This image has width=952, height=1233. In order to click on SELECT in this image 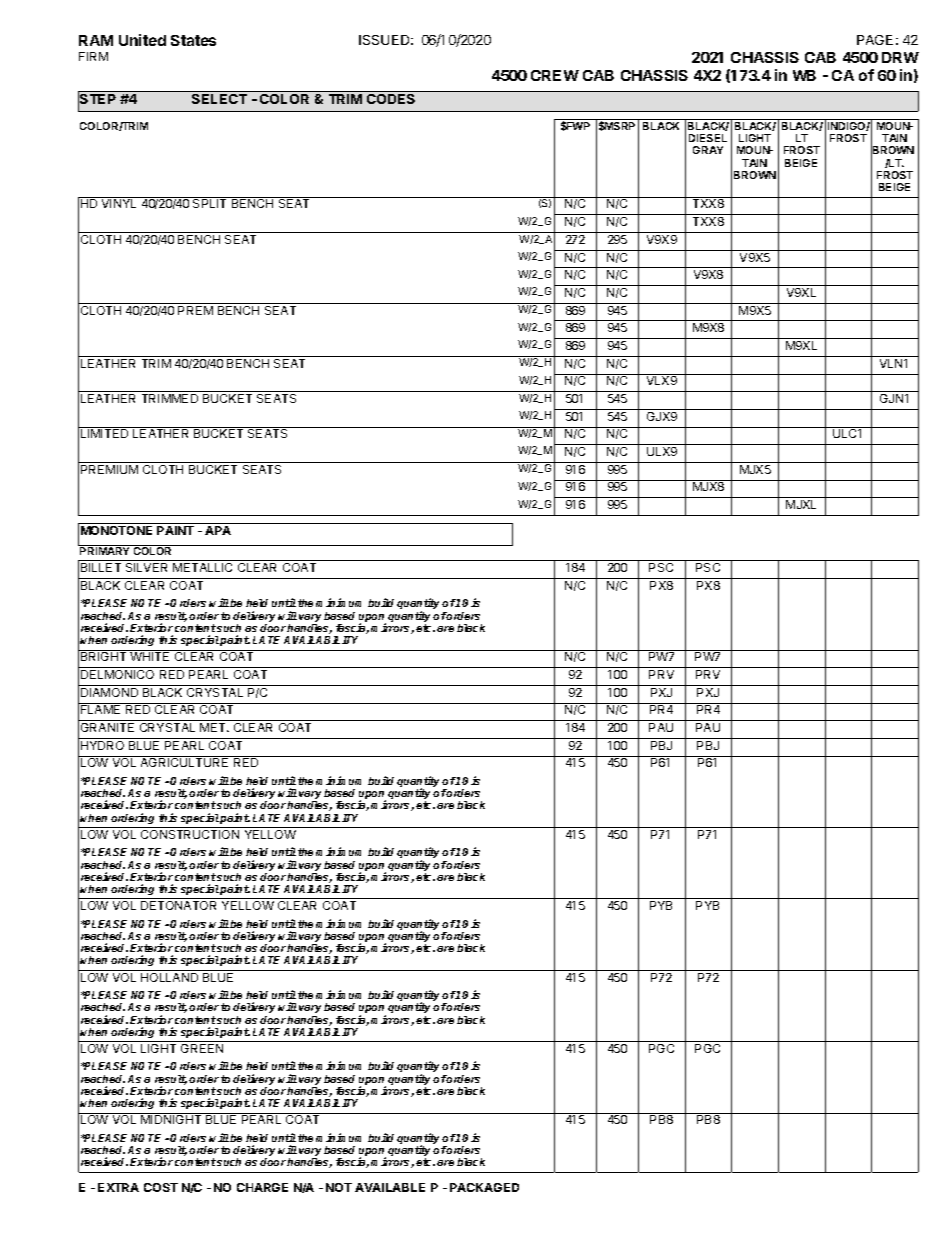, I will do `click(219, 99)`.
